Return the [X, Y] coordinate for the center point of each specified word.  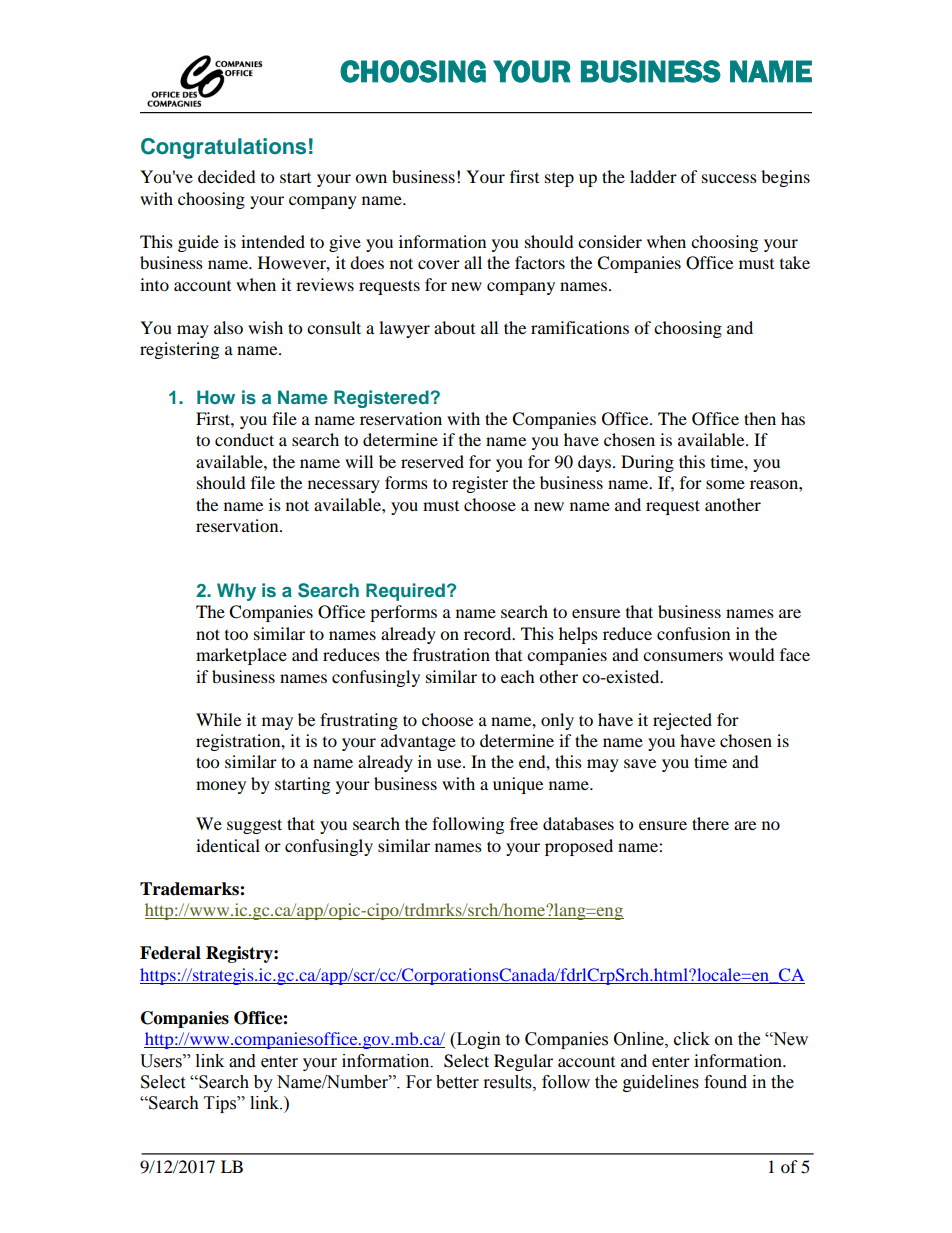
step [559, 180]
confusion [693, 633]
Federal [170, 953]
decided [227, 176]
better [457, 1082]
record [489, 633]
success [729, 178]
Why [236, 592]
